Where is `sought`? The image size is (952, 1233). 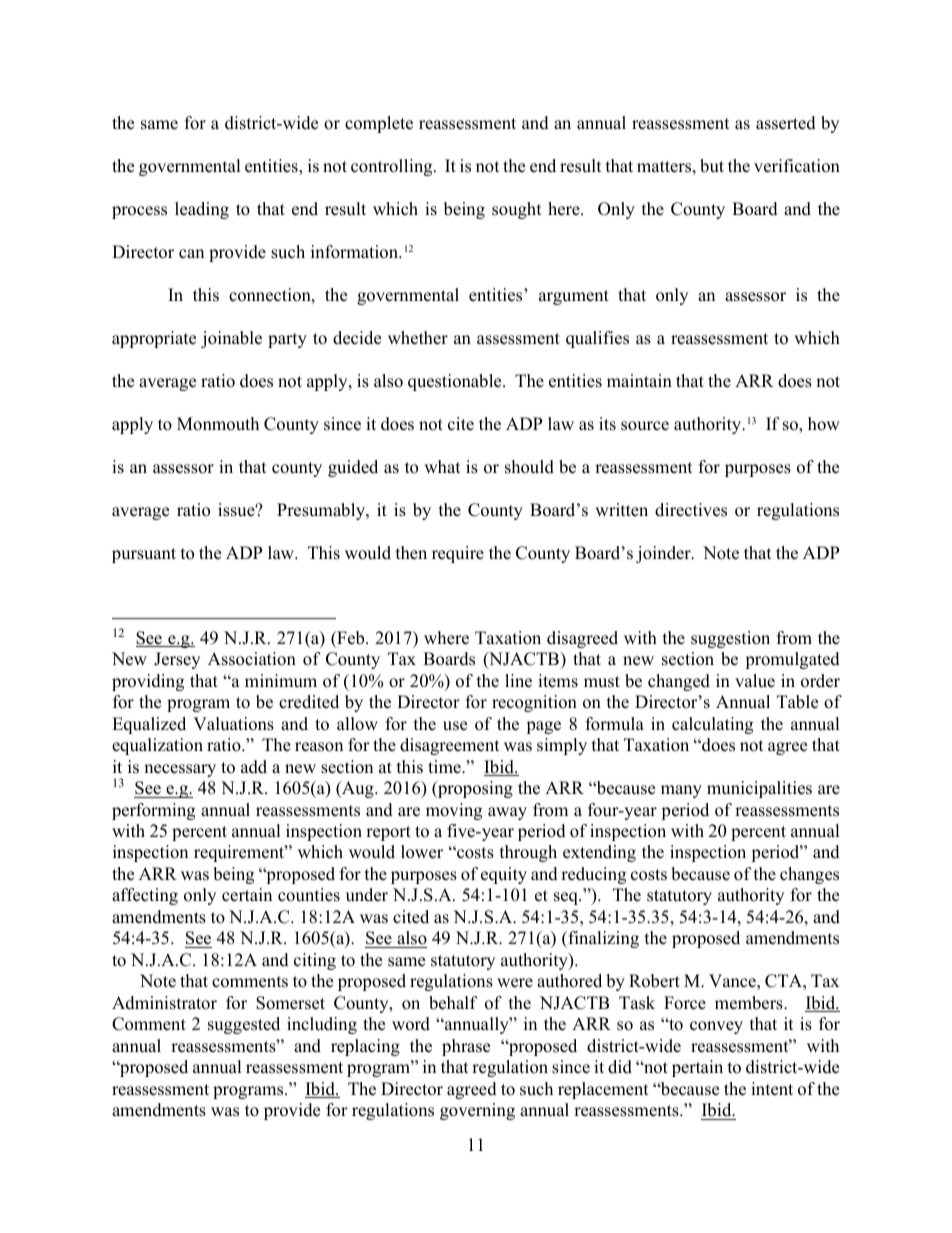
sought is located at coordinates (517, 210).
